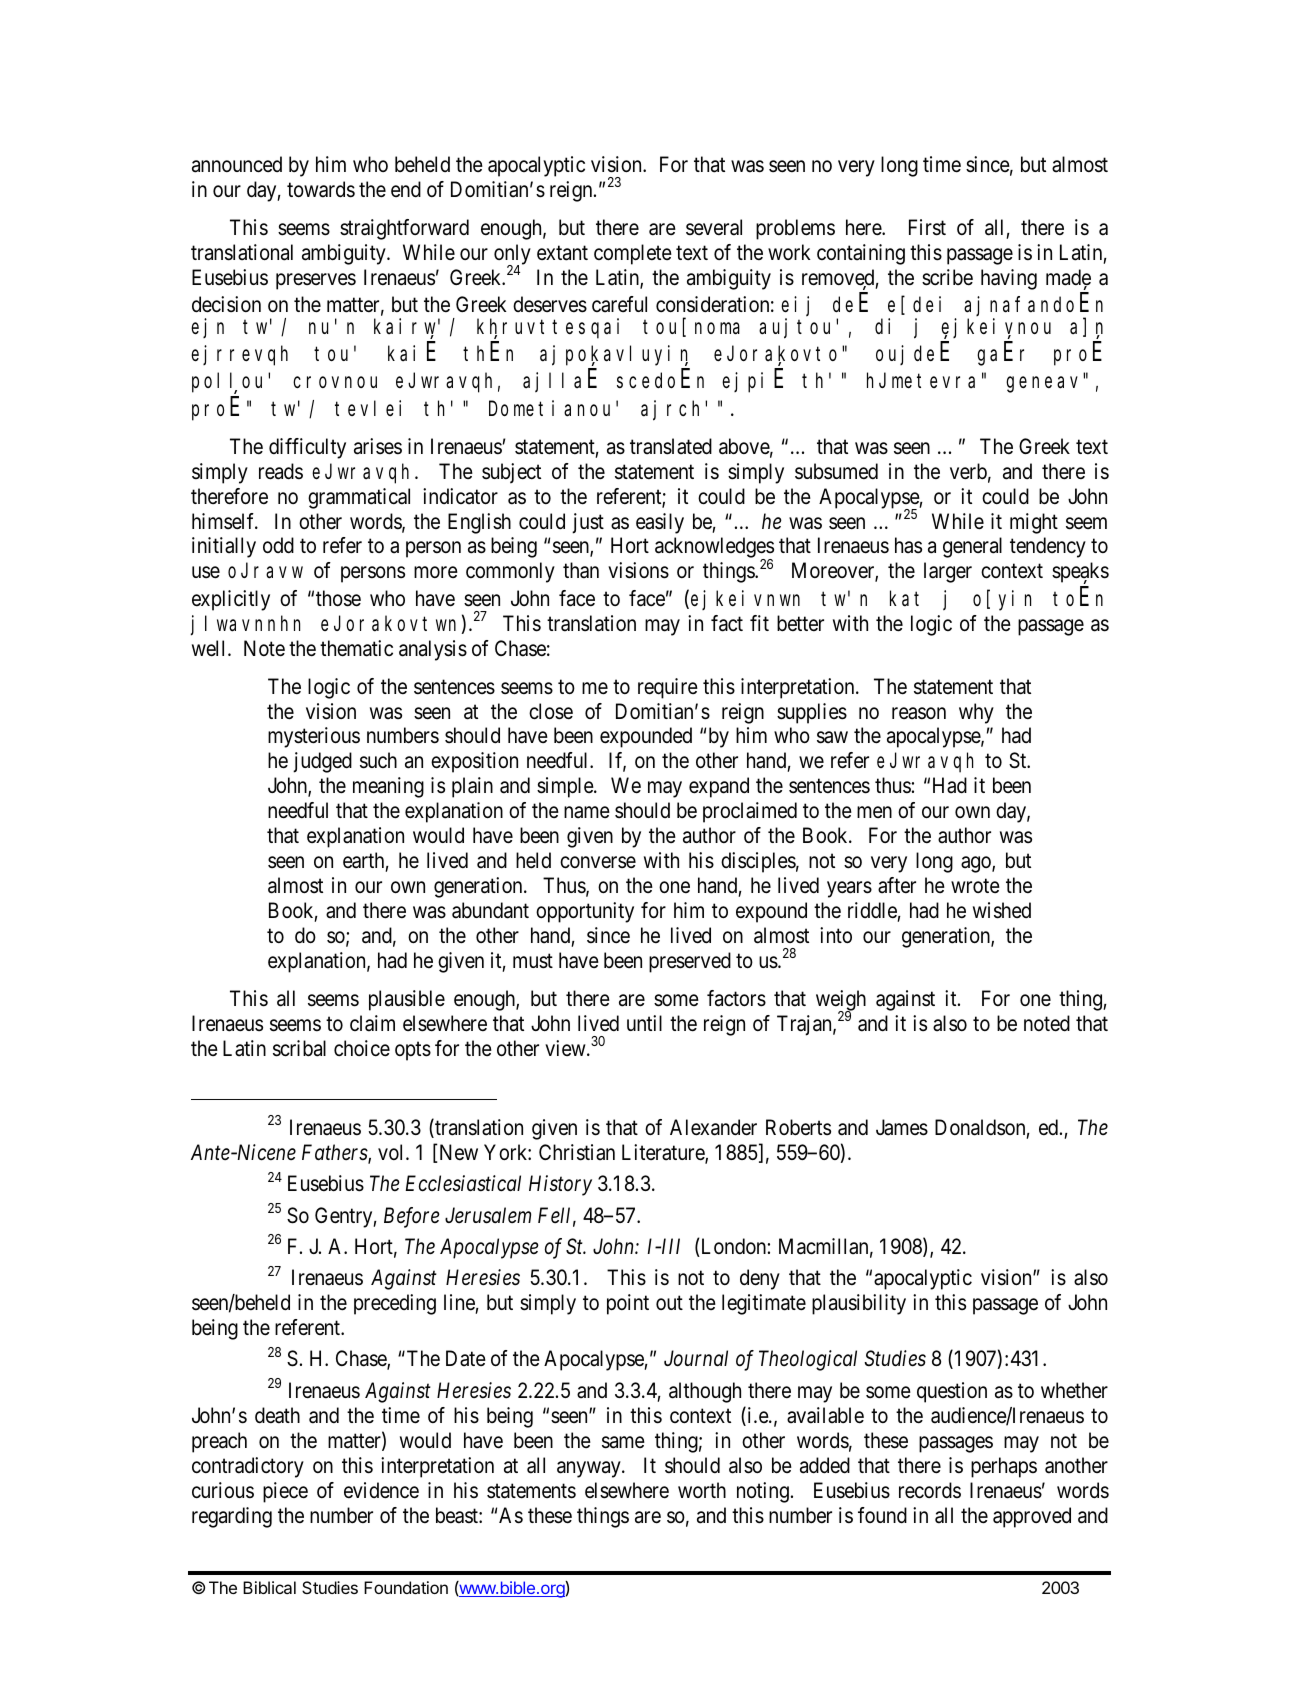 This screenshot has width=1299, height=1681. What do you see at coordinates (976, 713) in the screenshot?
I see `why` at bounding box center [976, 713].
